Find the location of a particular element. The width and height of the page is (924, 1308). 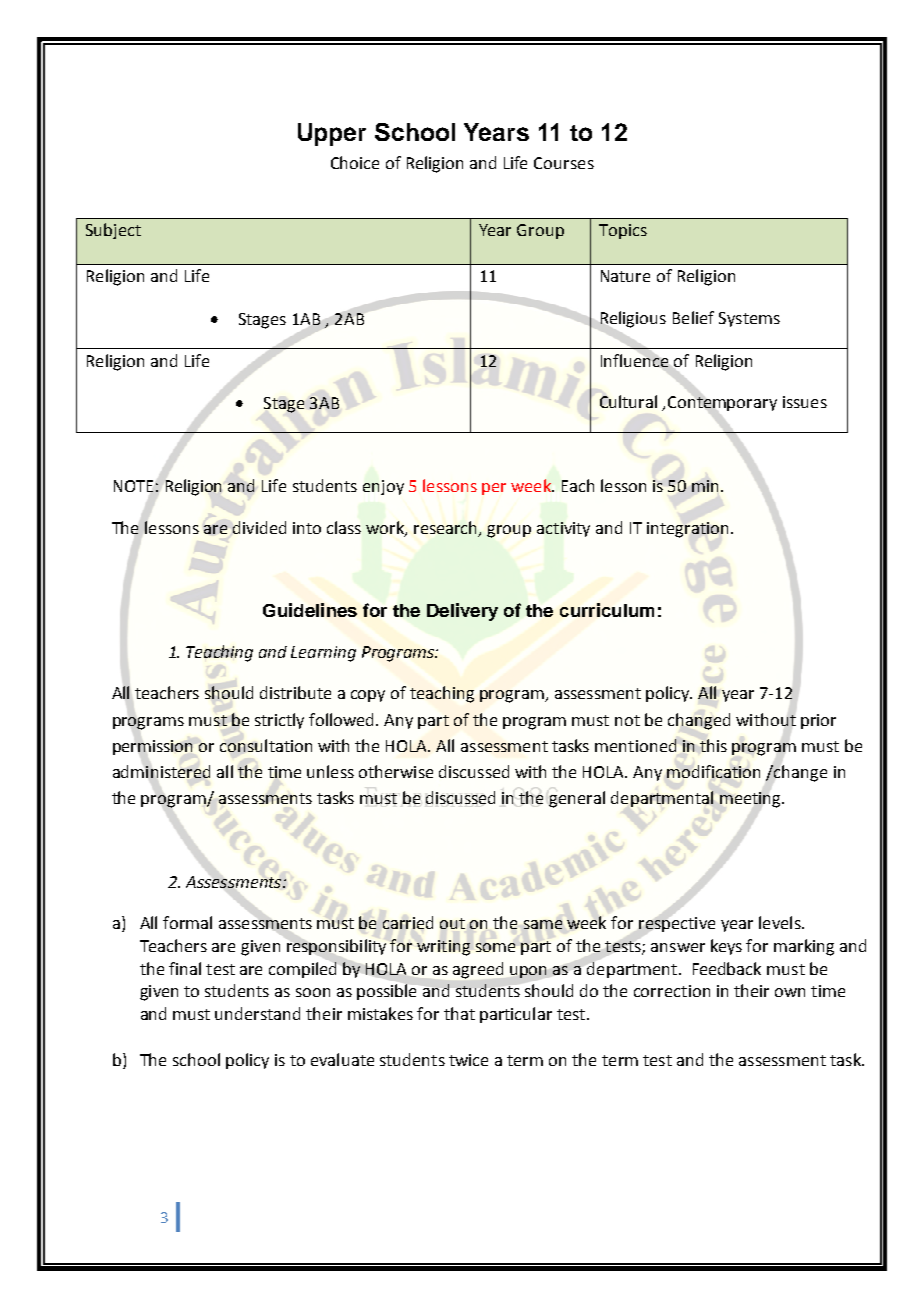

Topics is located at coordinates (623, 231).
